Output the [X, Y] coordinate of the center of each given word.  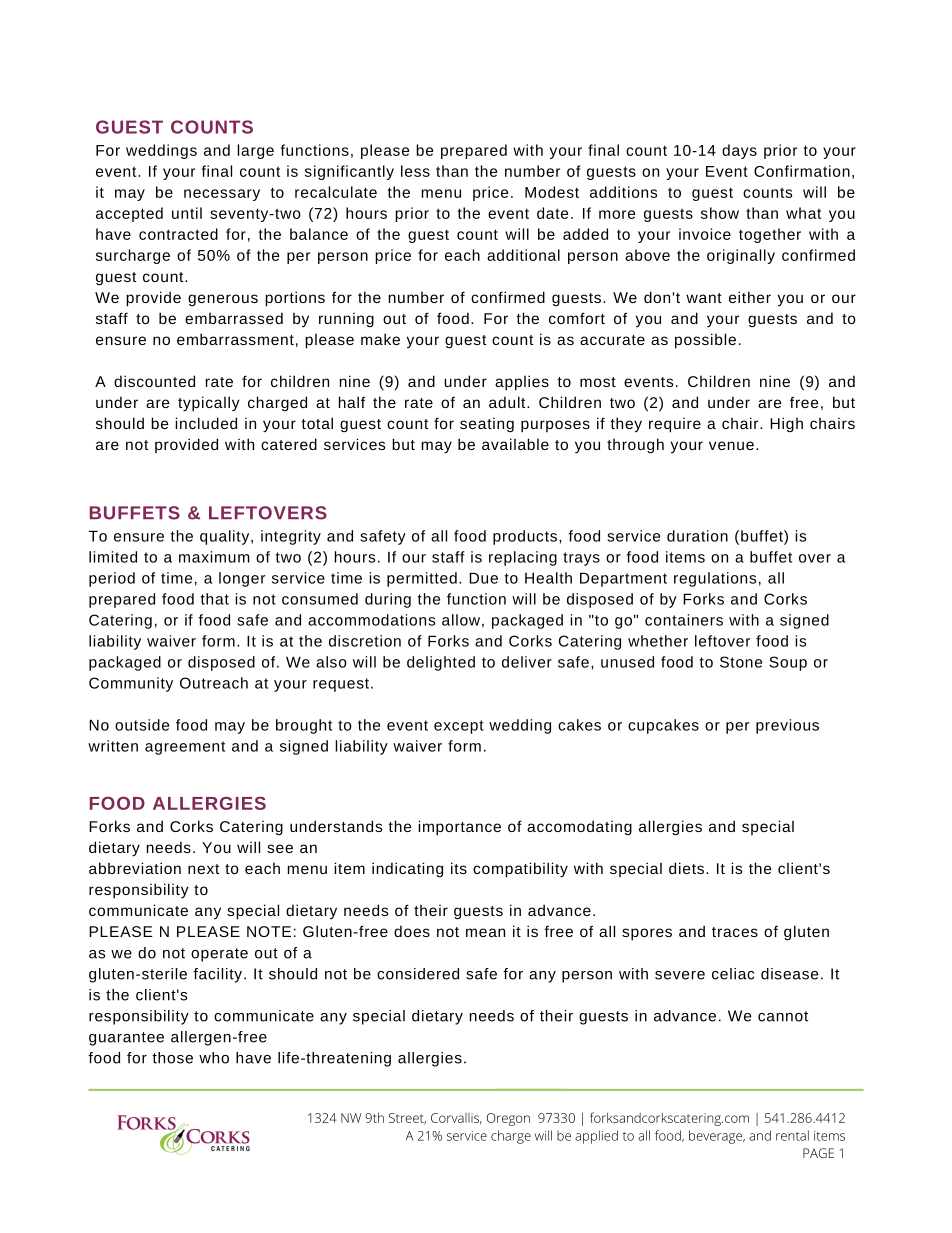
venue [731, 445]
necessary [222, 195]
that [215, 599]
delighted [441, 663]
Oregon [508, 1119]
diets [686, 868]
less [415, 171]
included [206, 423]
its [459, 868]
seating [487, 424]
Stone [741, 662]
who [214, 1058]
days [739, 151]
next [204, 869]
